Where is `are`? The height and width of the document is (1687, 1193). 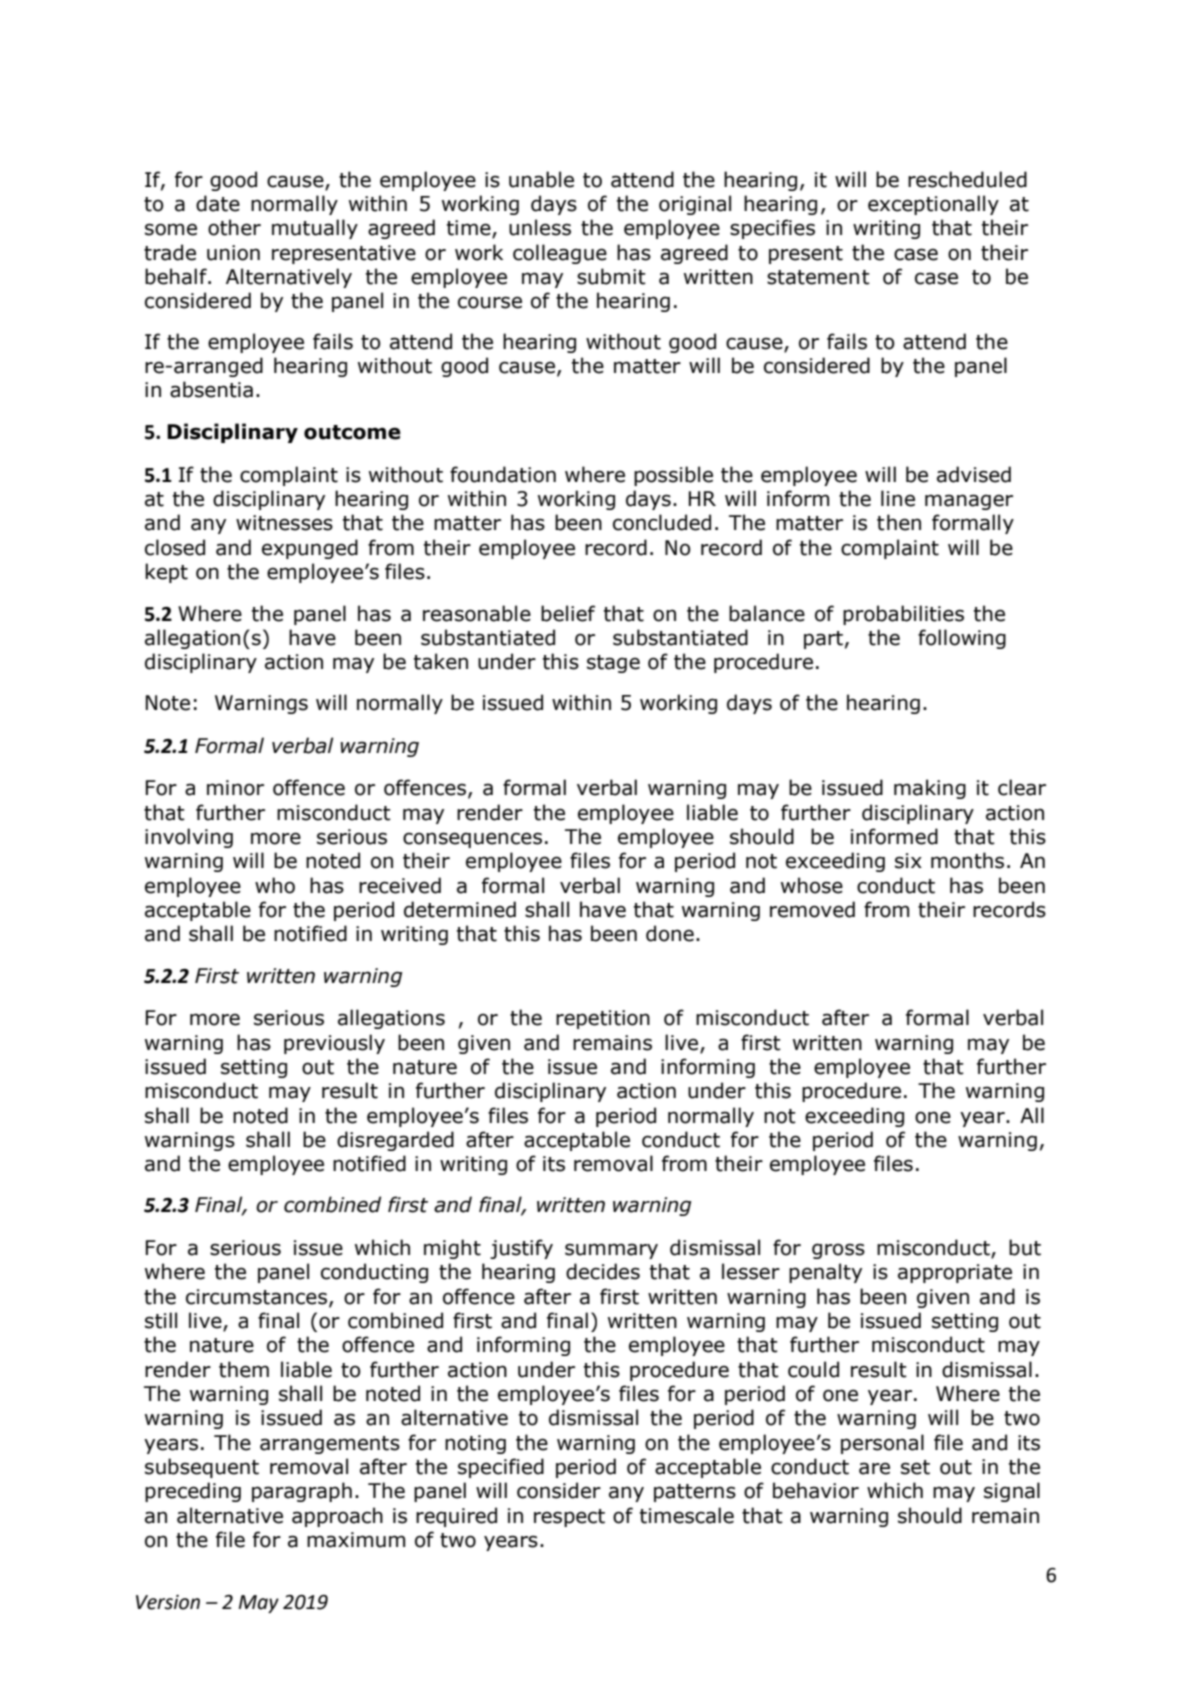
are is located at coordinates (874, 1468).
